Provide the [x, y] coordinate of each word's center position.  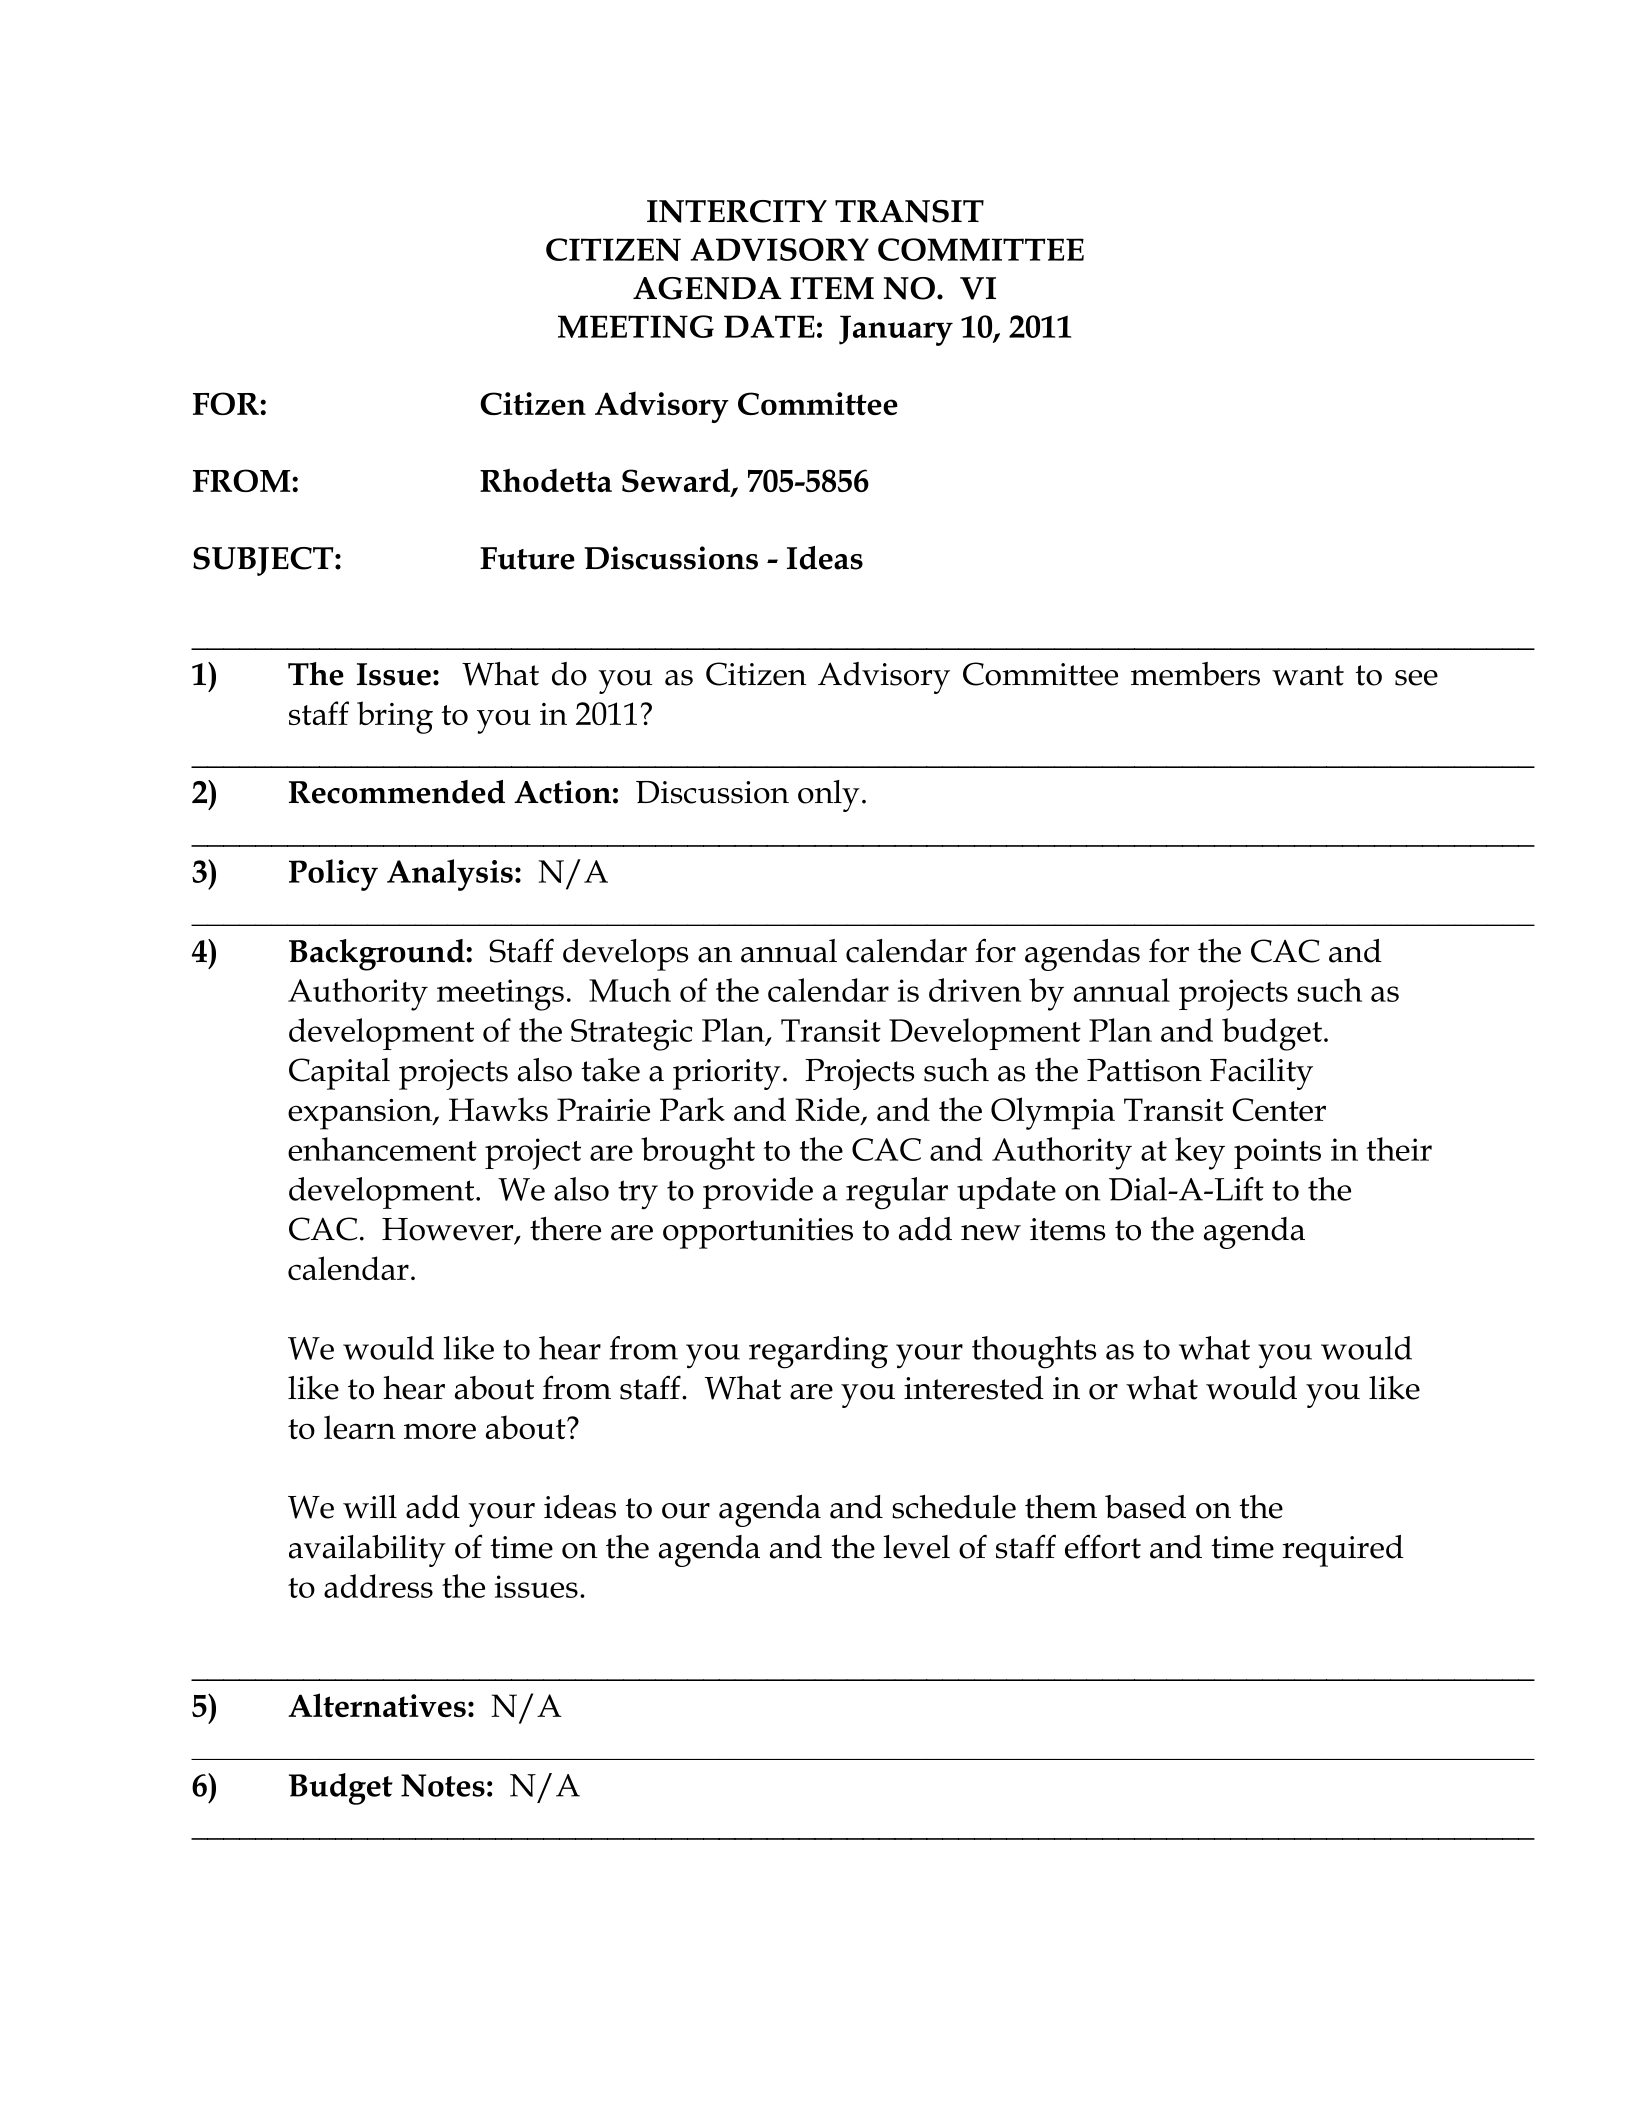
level [916, 1547]
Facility [1261, 1074]
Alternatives [377, 1705]
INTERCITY [737, 211]
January [896, 330]
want [1308, 675]
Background [378, 955]
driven [975, 990]
